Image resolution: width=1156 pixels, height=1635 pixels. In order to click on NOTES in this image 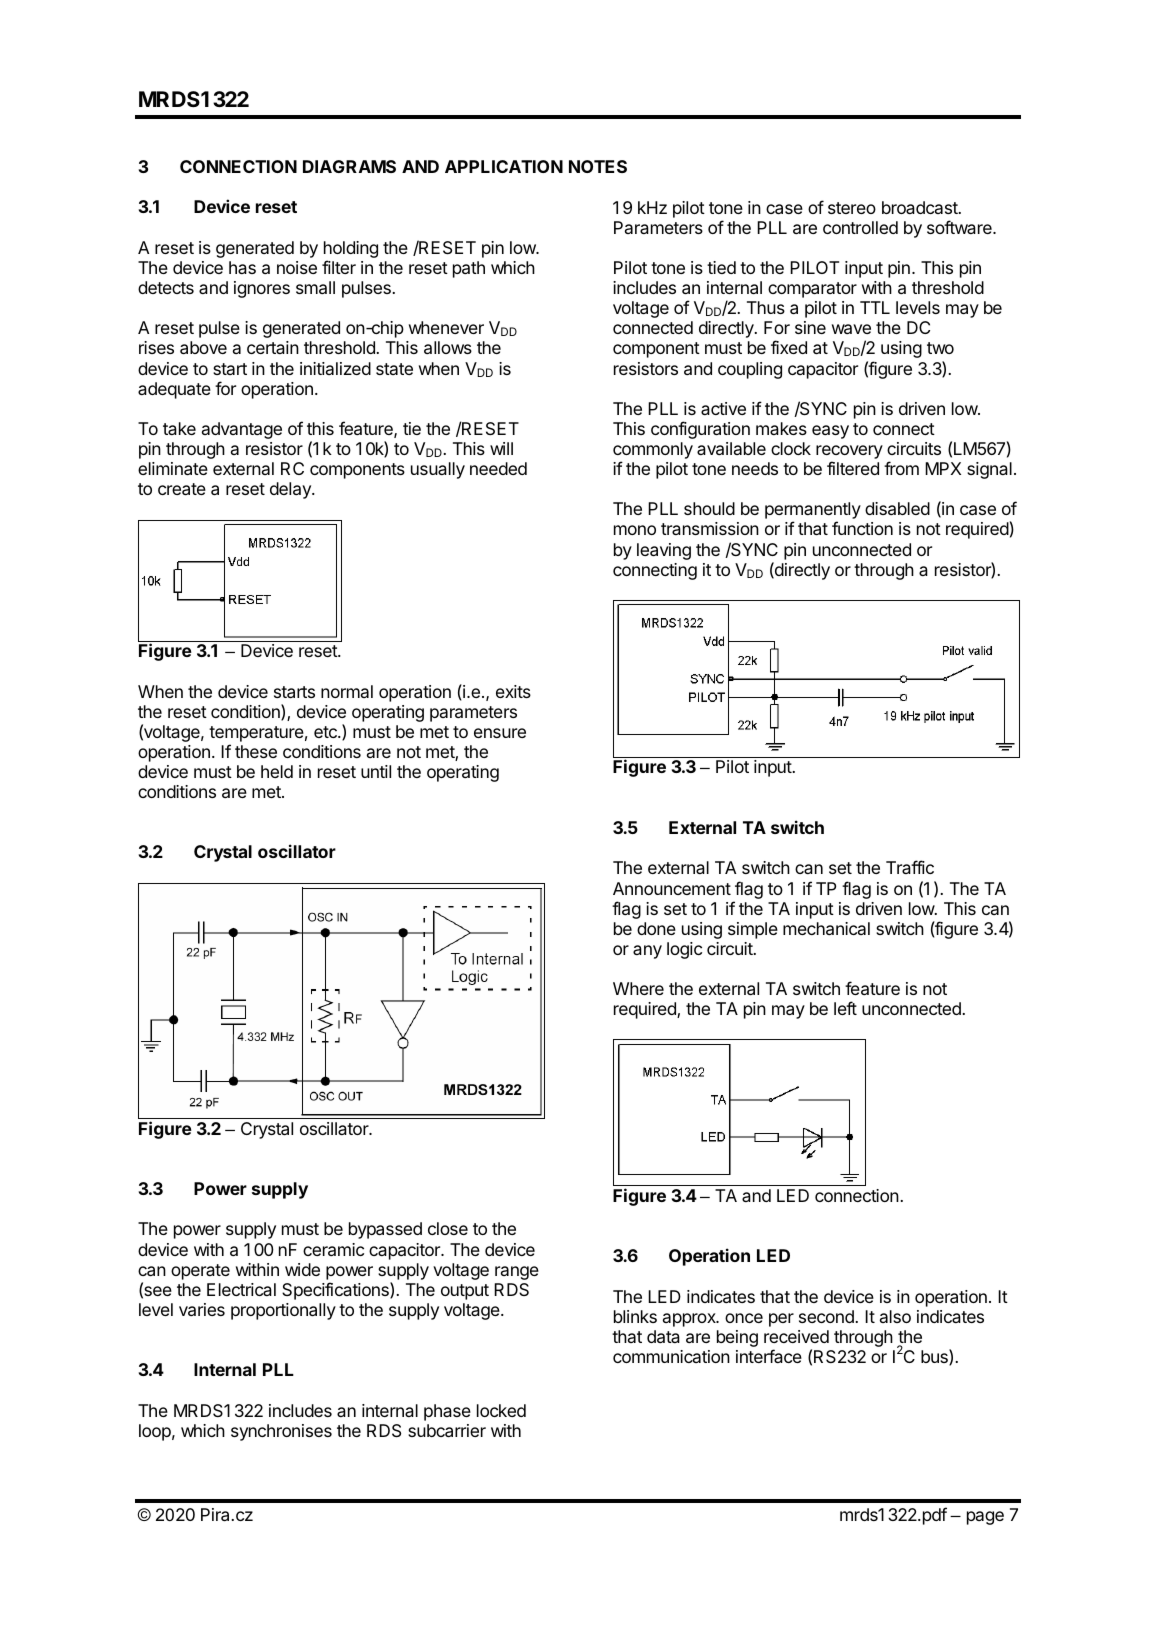, I will do `click(598, 166)`.
